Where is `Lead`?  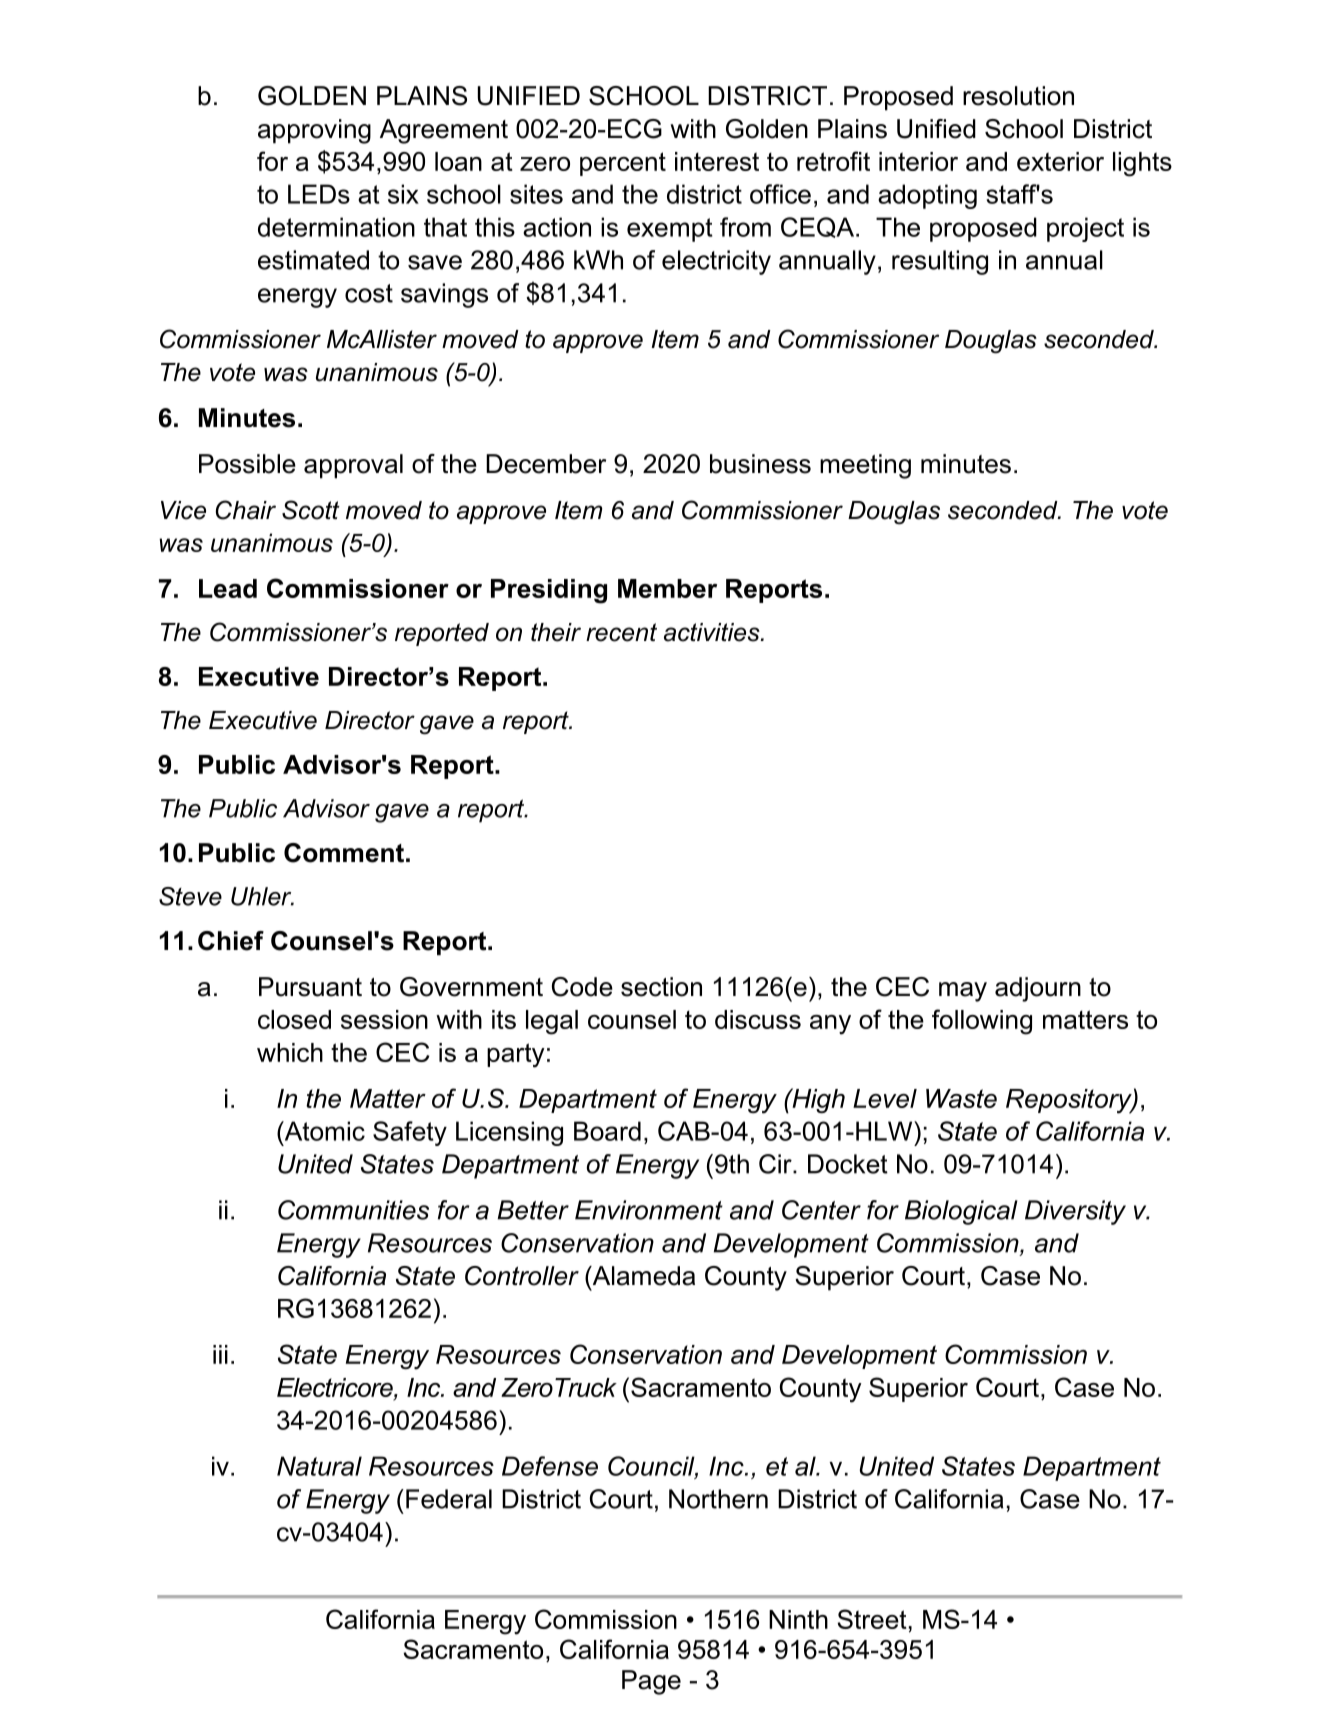 Lead is located at coordinates (228, 588).
